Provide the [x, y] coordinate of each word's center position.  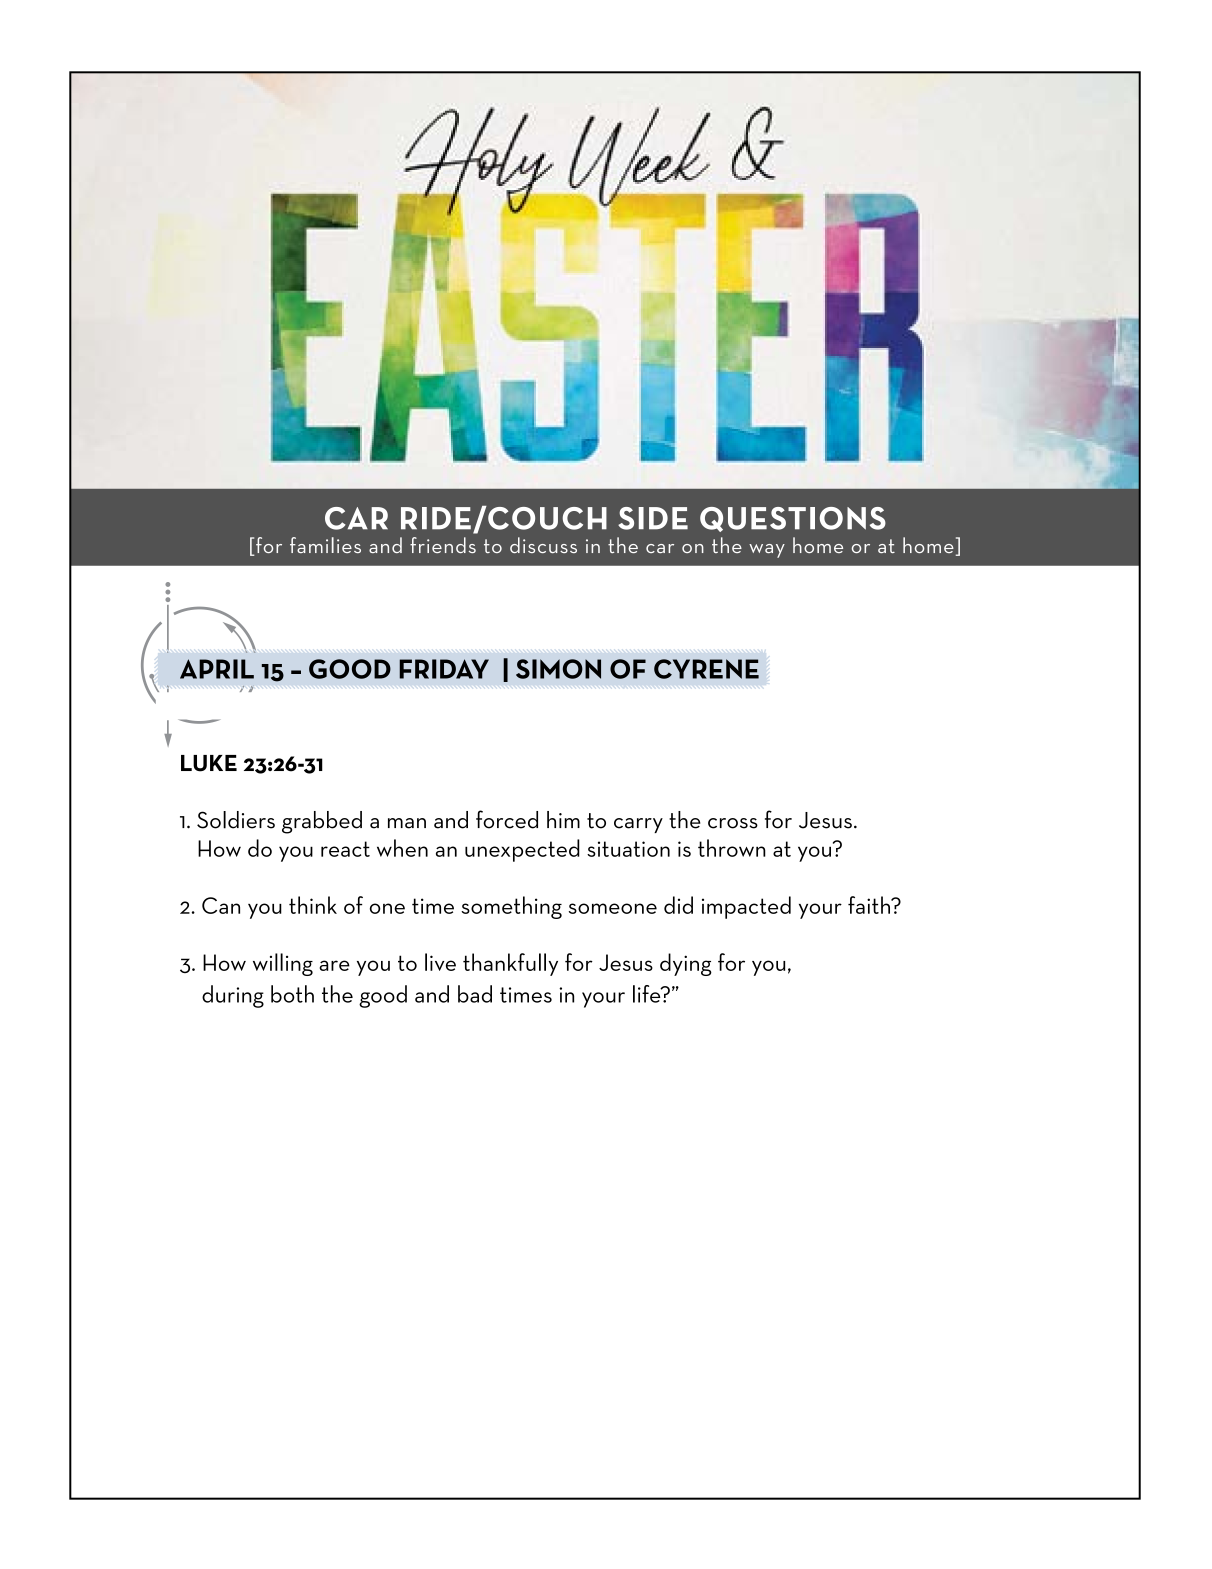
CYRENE [706, 669]
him [563, 819]
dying [686, 964]
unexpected [522, 850]
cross [733, 823]
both [292, 994]
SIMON [558, 669]
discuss [543, 545]
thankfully [510, 964]
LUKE [209, 763]
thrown [732, 848]
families [325, 545]
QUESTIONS [793, 519]
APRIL [217, 669]
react [345, 849]
